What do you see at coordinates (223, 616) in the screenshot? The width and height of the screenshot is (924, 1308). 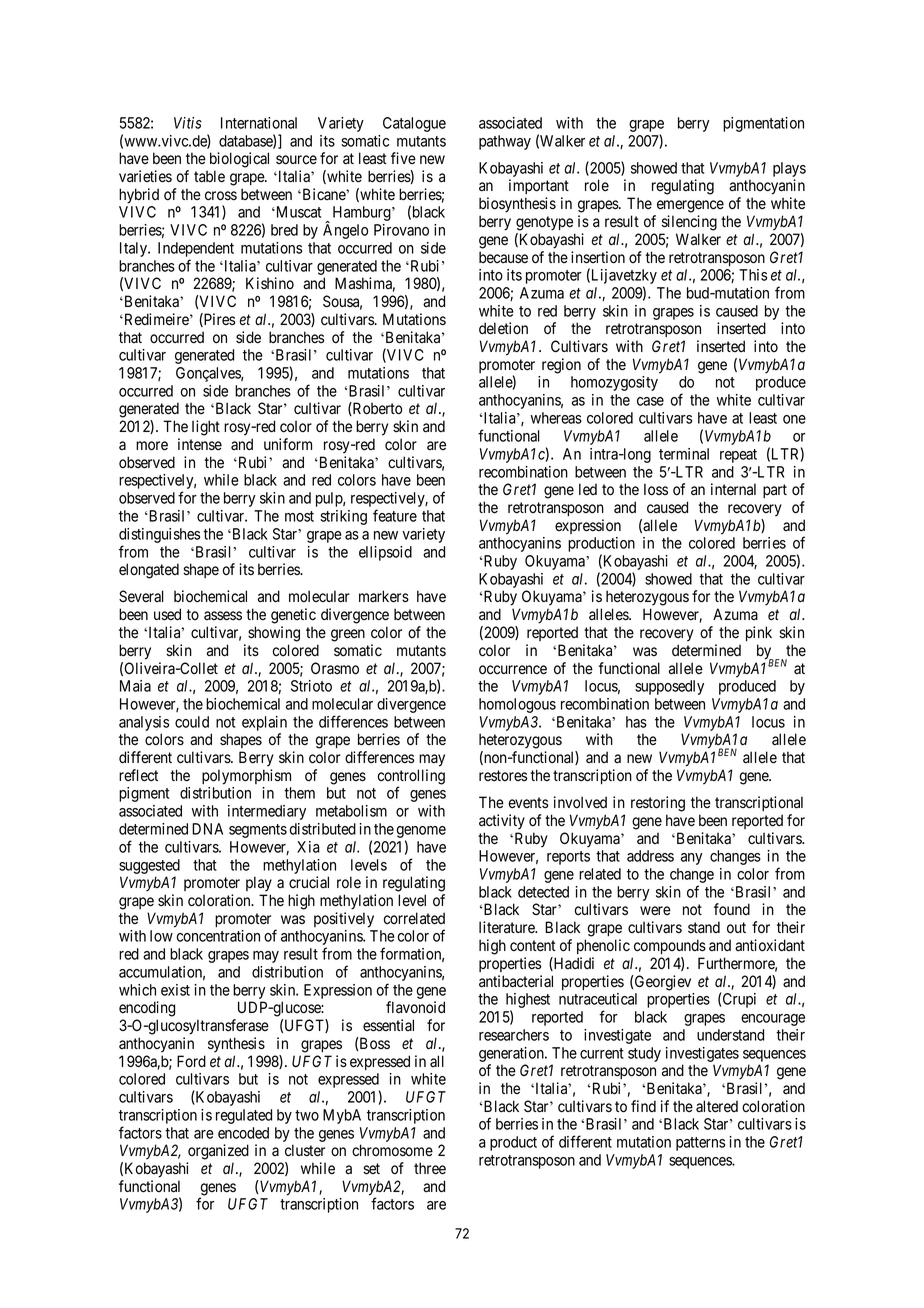 I see `assess` at bounding box center [223, 616].
